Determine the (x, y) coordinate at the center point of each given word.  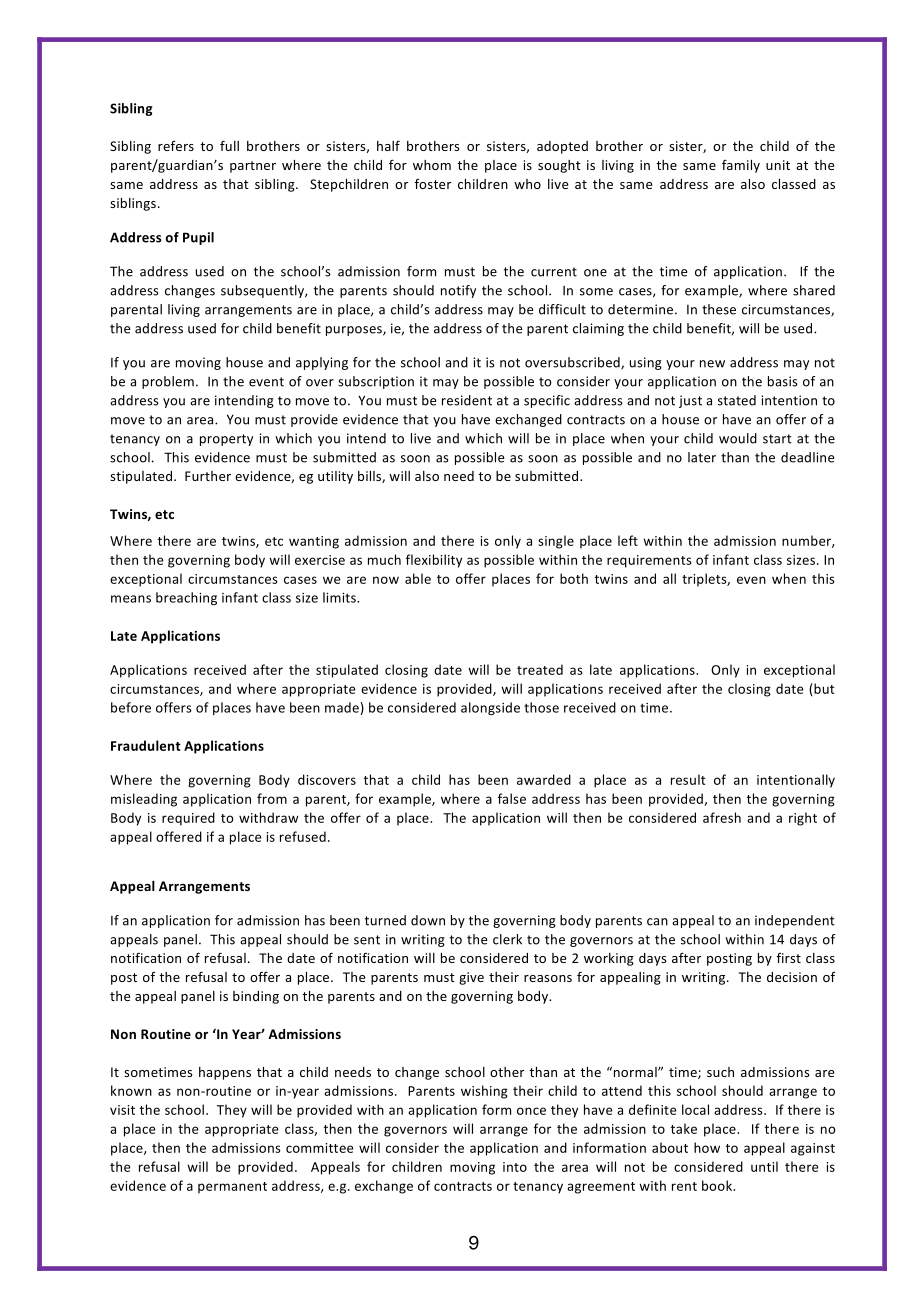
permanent (232, 1188)
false (512, 798)
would (738, 438)
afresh (722, 817)
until (764, 1166)
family (741, 166)
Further (208, 476)
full (229, 145)
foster (433, 184)
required (188, 819)
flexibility (434, 561)
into (515, 1167)
